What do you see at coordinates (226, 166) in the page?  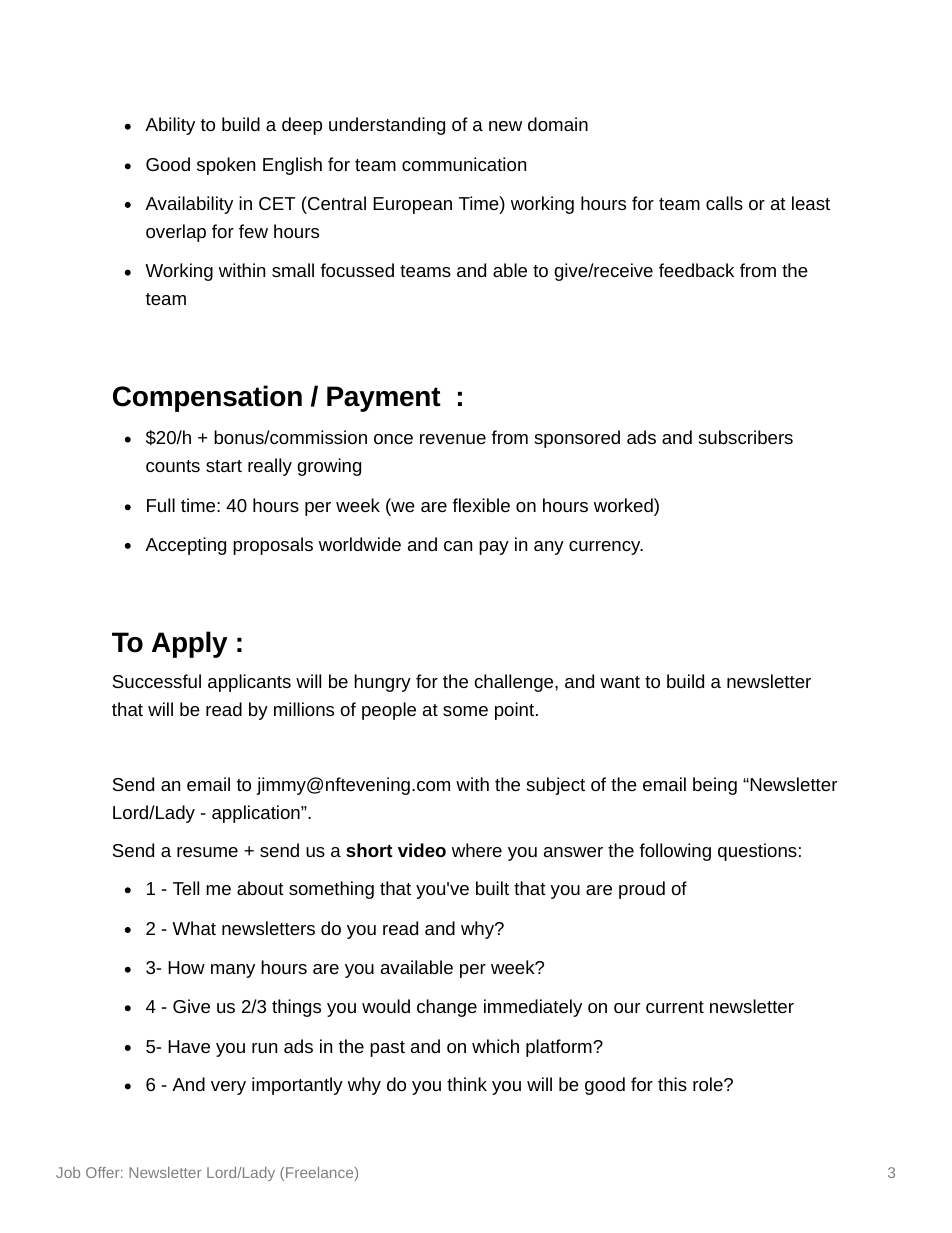 I see `spoken` at bounding box center [226, 166].
